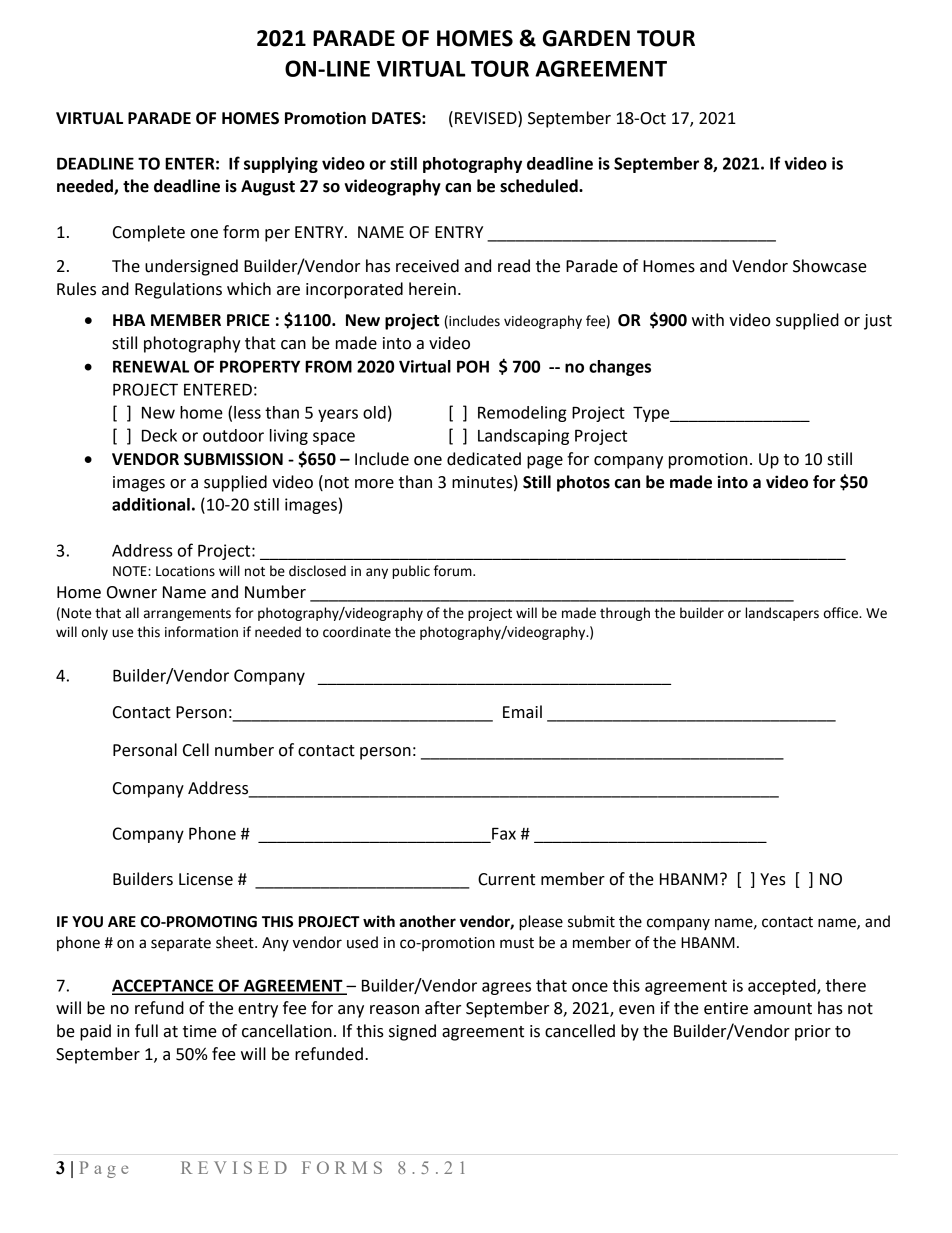 The image size is (952, 1233). What do you see at coordinates (586, 38) in the document?
I see `GARDEN` at bounding box center [586, 38].
